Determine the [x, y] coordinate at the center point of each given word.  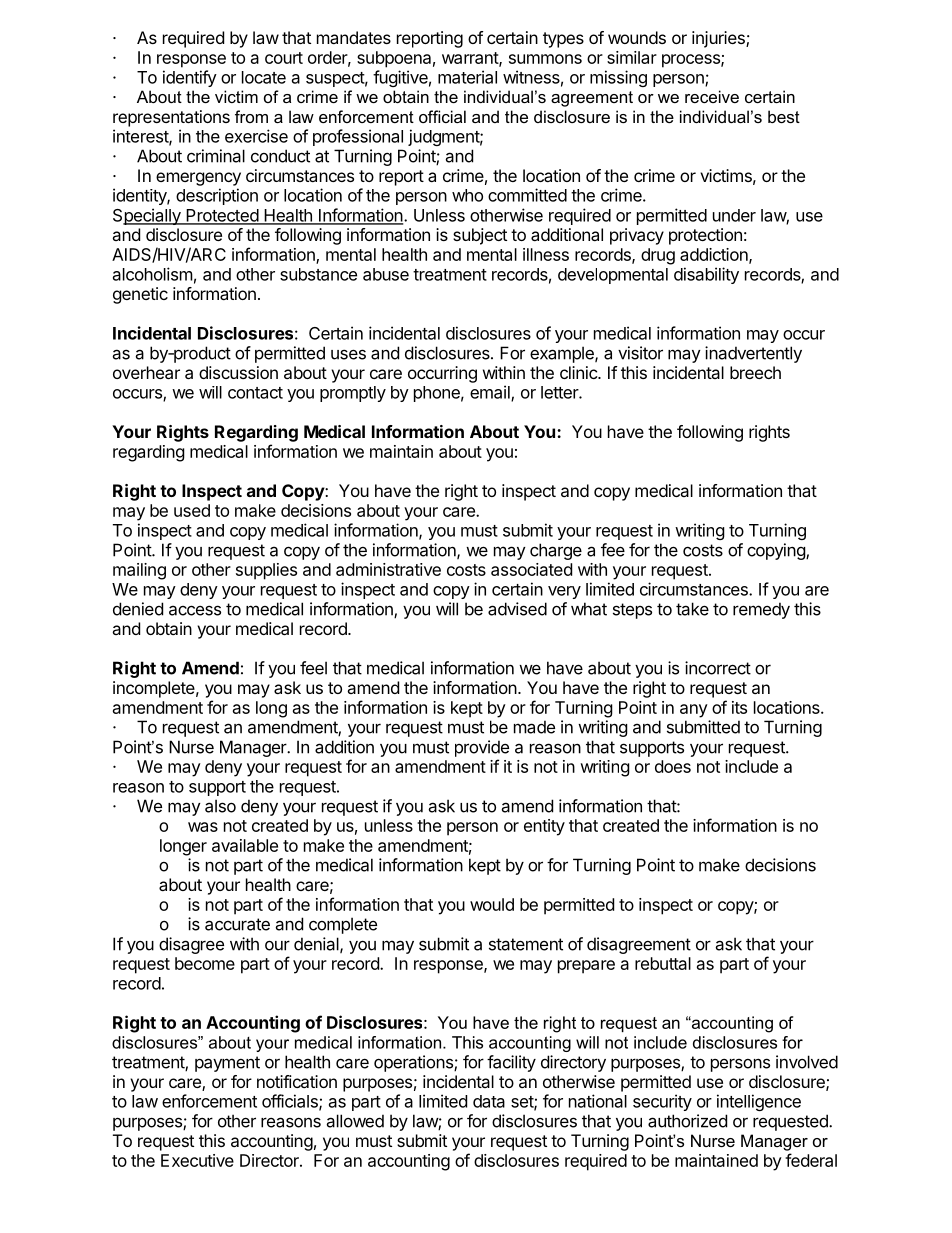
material [467, 77]
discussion [238, 372]
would [492, 904]
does [673, 766]
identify [190, 78]
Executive [197, 1160]
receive [712, 96]
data [489, 1101]
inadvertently [753, 354]
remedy [761, 610]
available [245, 845]
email [491, 393]
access [195, 610]
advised [517, 609]
